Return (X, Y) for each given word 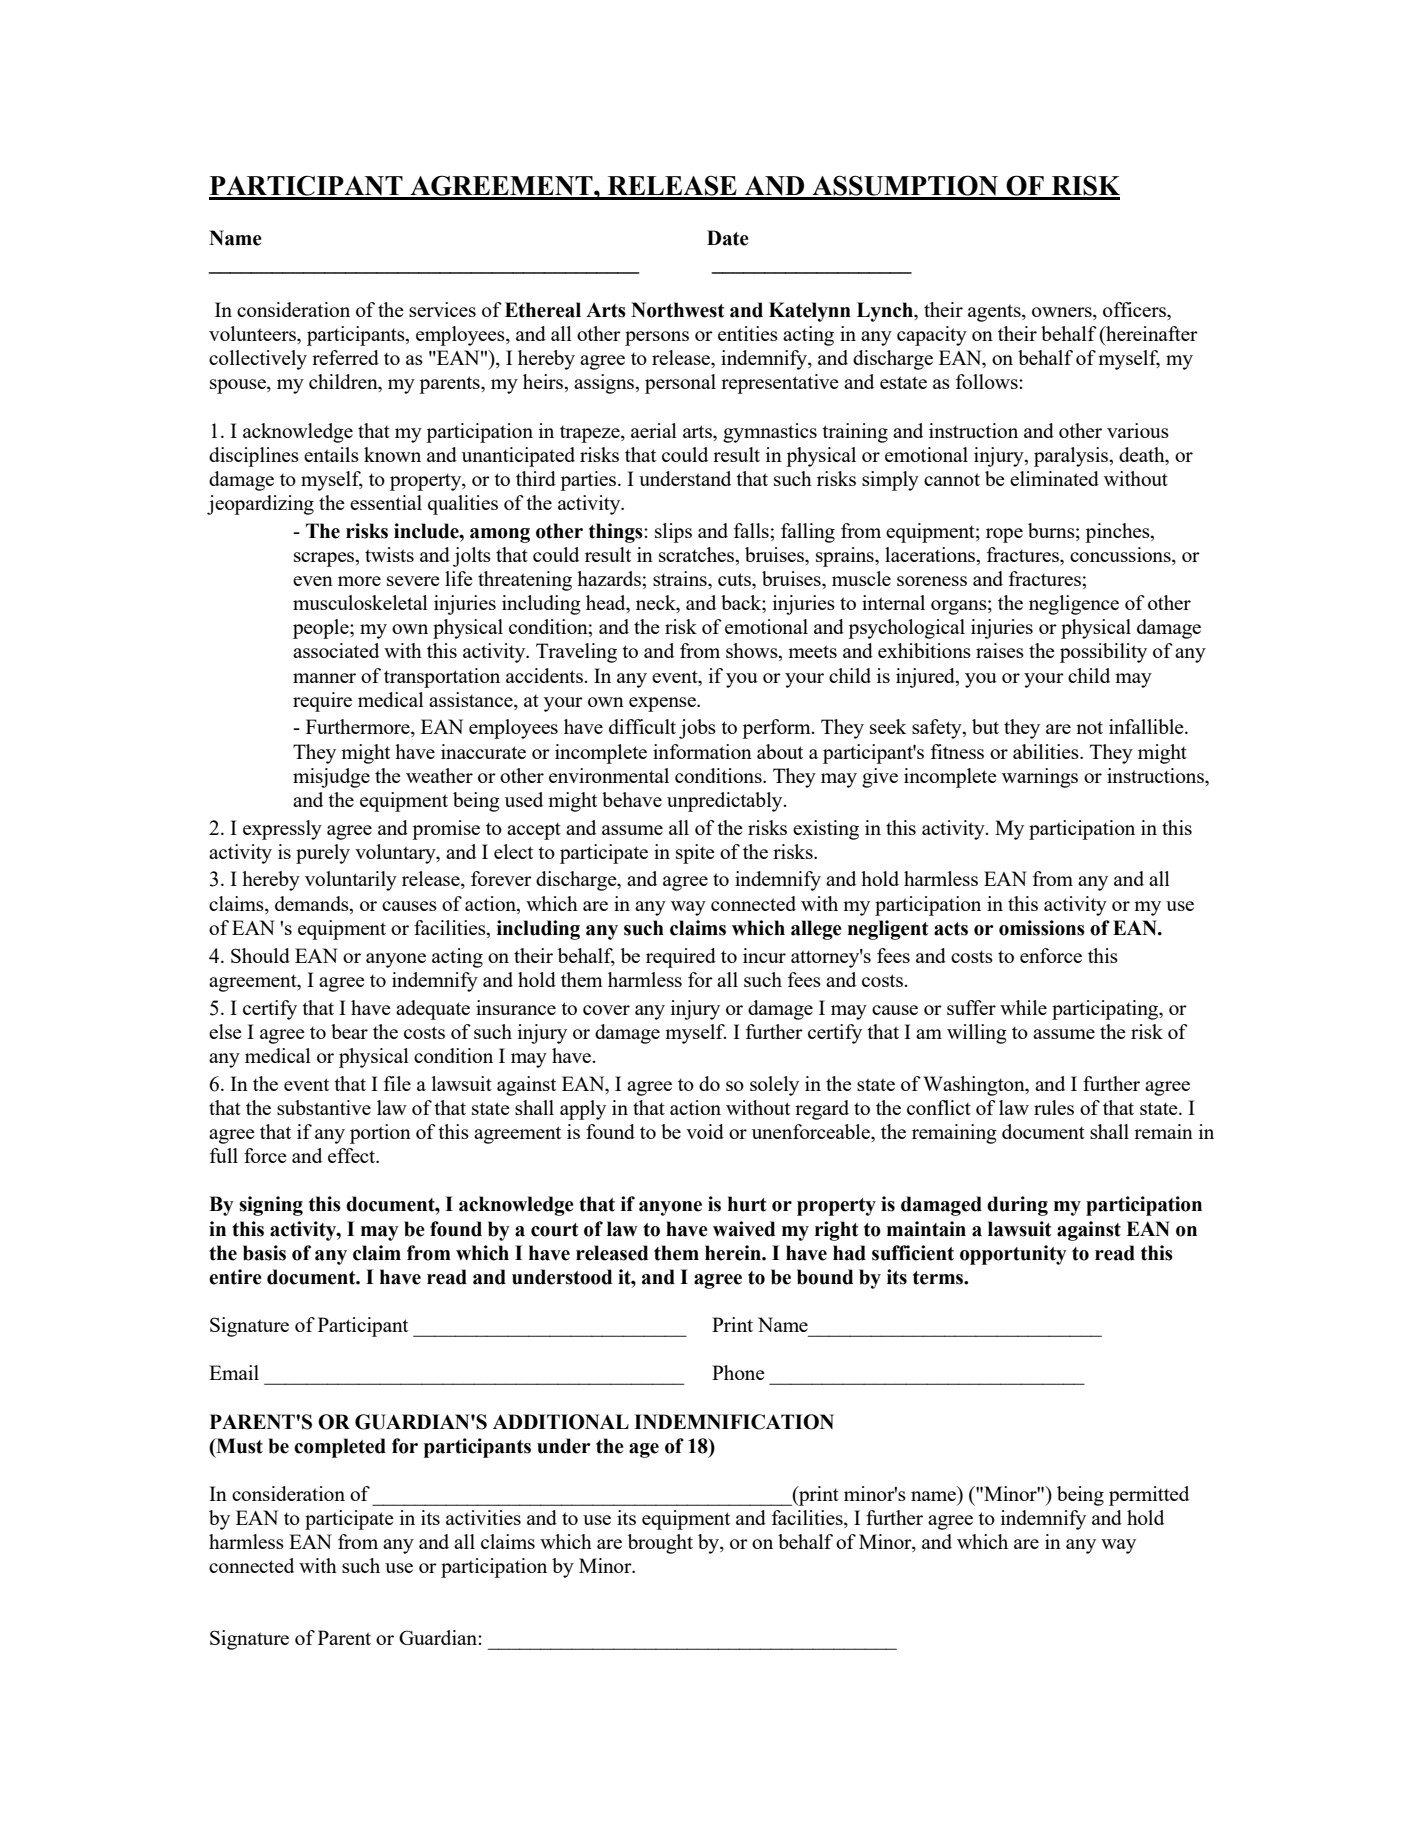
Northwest (677, 310)
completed (340, 1448)
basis (264, 1253)
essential (386, 502)
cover (606, 1010)
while (1023, 1007)
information (702, 751)
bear (349, 1031)
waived (744, 1229)
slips (673, 533)
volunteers (253, 333)
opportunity (1013, 1255)
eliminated (1054, 478)
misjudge (331, 778)
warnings (1040, 778)
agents (995, 313)
